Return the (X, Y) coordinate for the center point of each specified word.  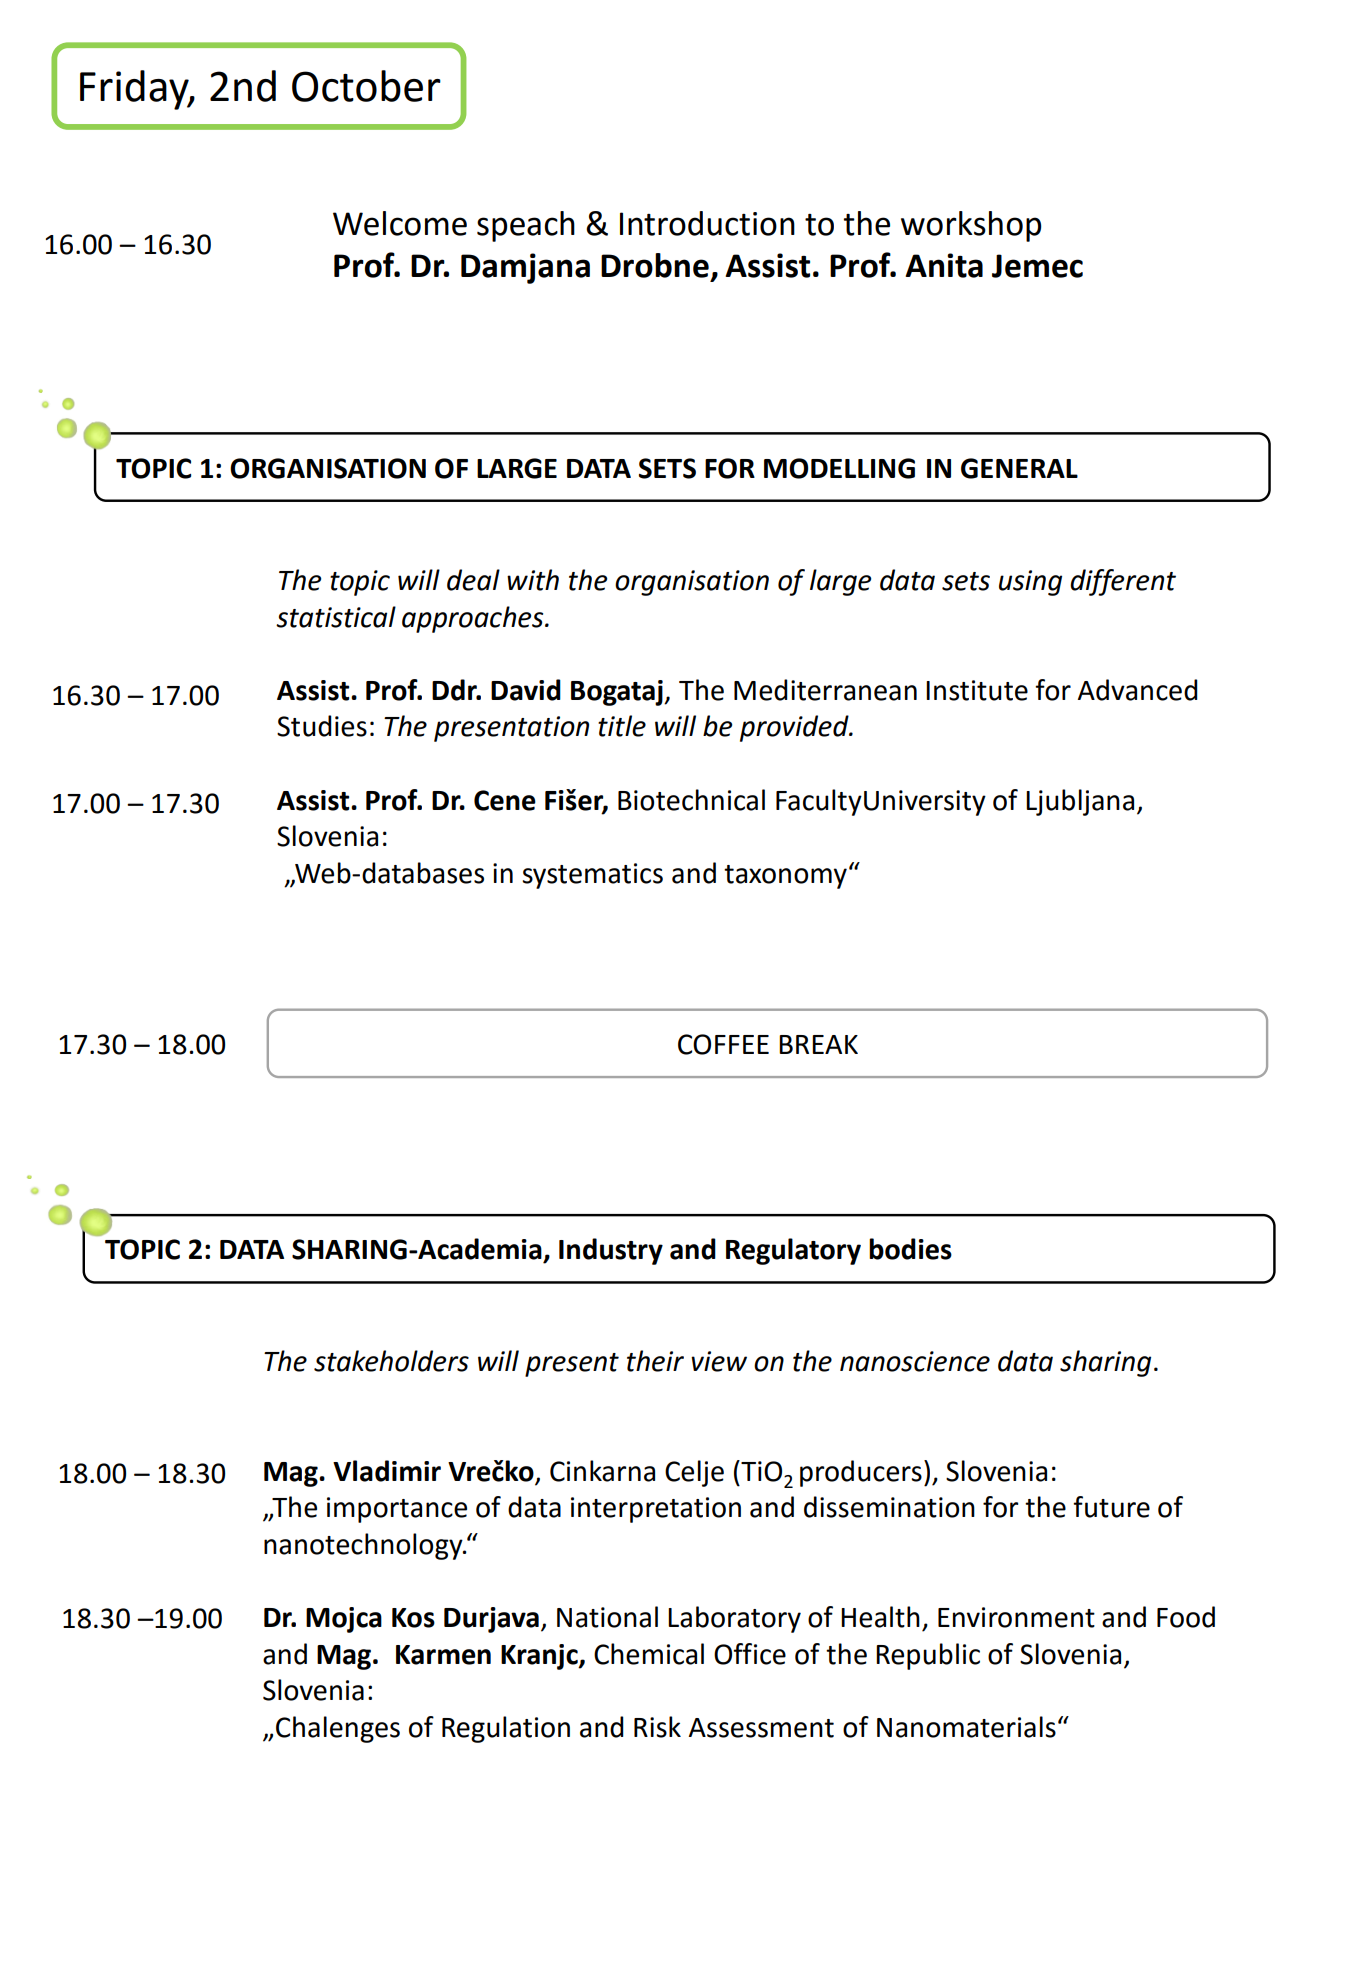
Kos (413, 1618)
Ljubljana (1080, 802)
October (366, 86)
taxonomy (785, 877)
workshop (971, 226)
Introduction (707, 223)
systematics (592, 876)
